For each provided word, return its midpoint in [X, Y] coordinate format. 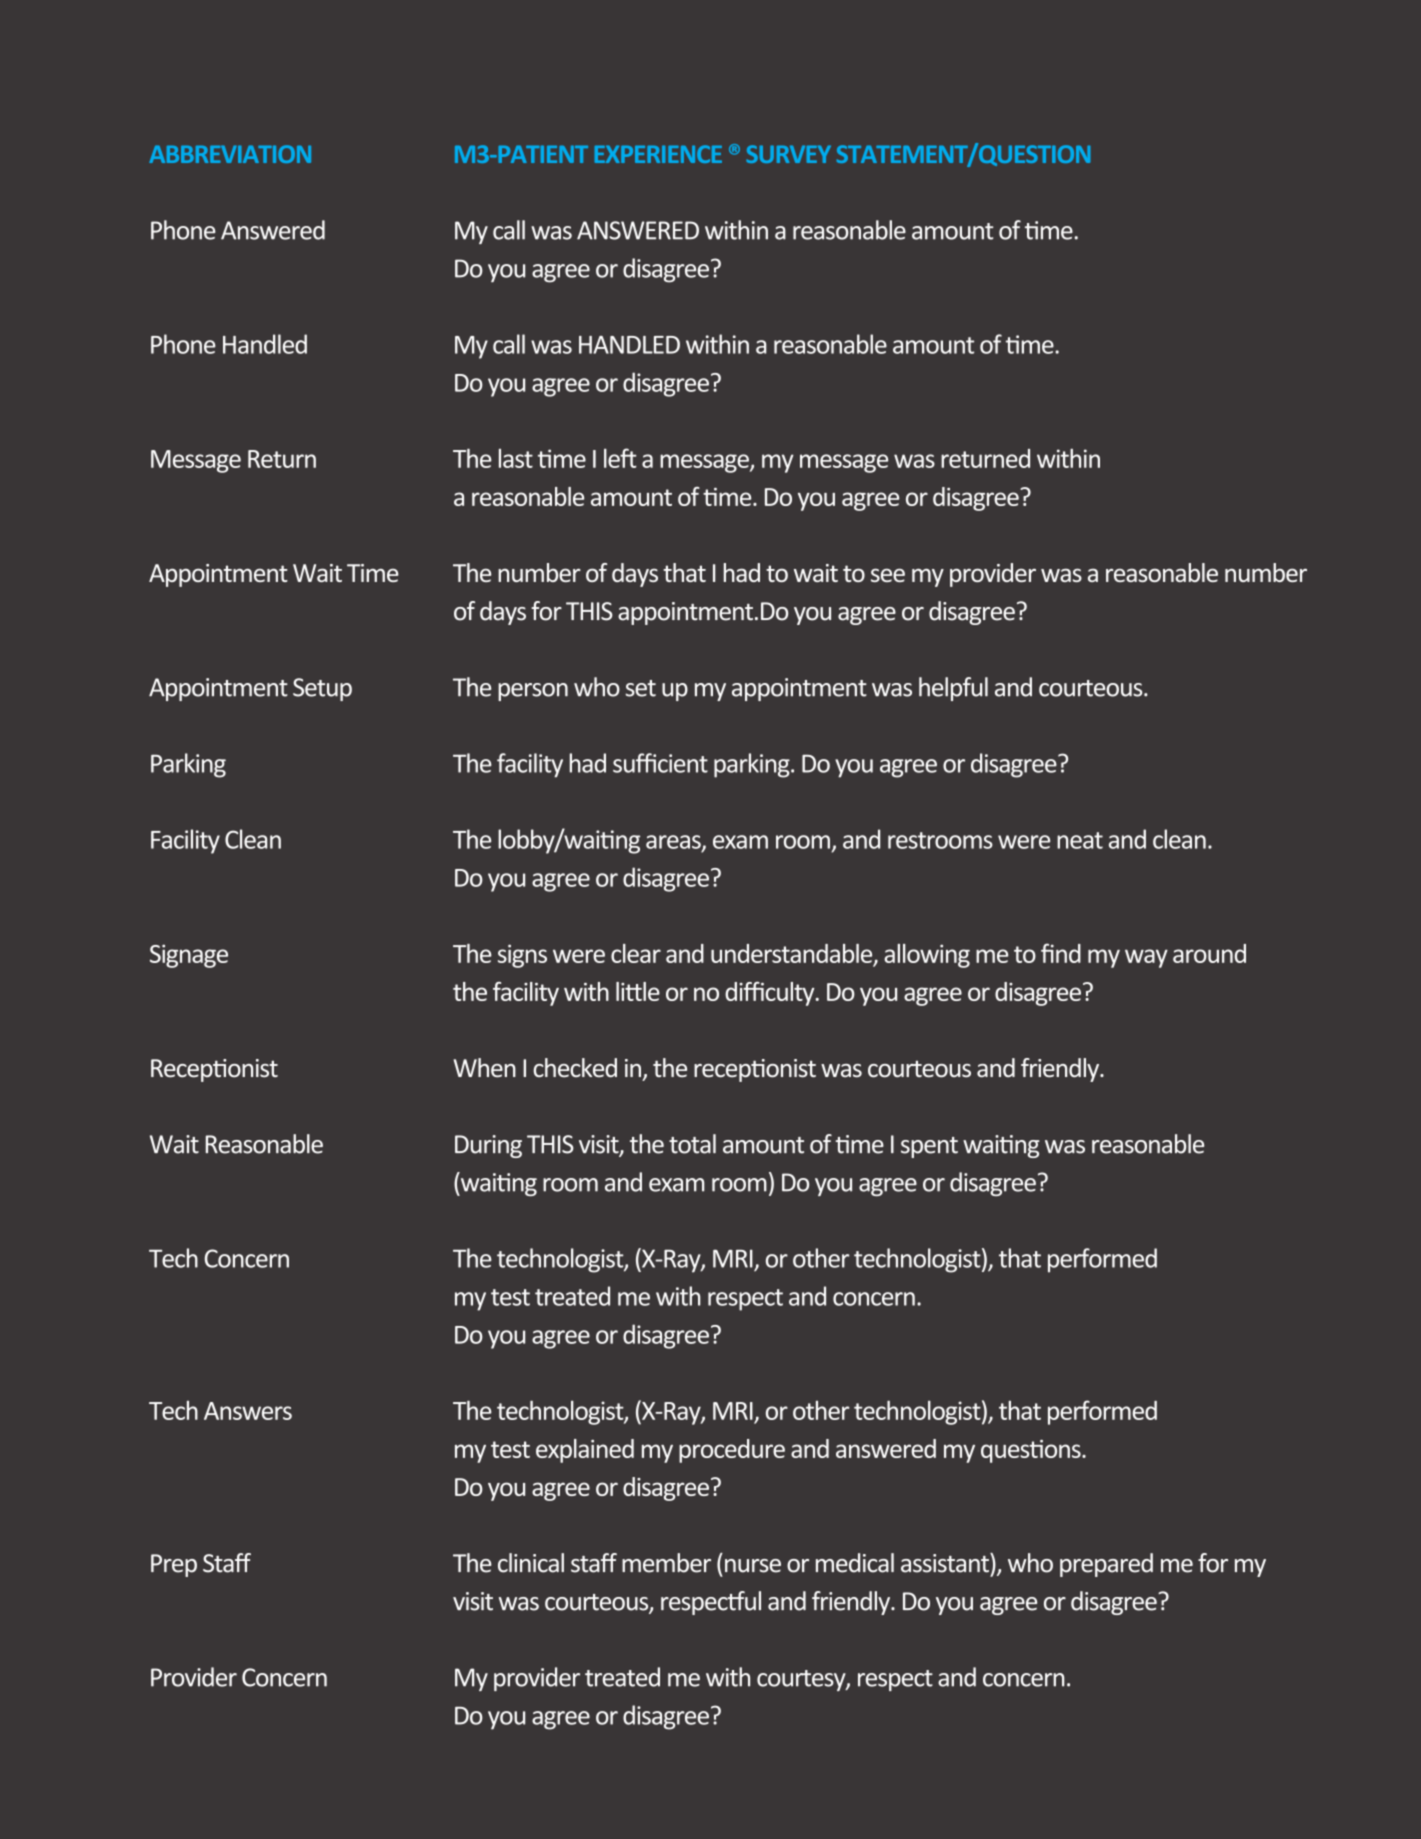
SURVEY [788, 154]
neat [1080, 840]
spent [929, 1147]
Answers [248, 1411]
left [620, 458]
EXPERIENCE [658, 154]
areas [674, 843]
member [666, 1563]
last [516, 458]
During [488, 1146]
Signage [189, 956]
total [692, 1144]
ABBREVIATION [230, 154]
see [888, 575]
